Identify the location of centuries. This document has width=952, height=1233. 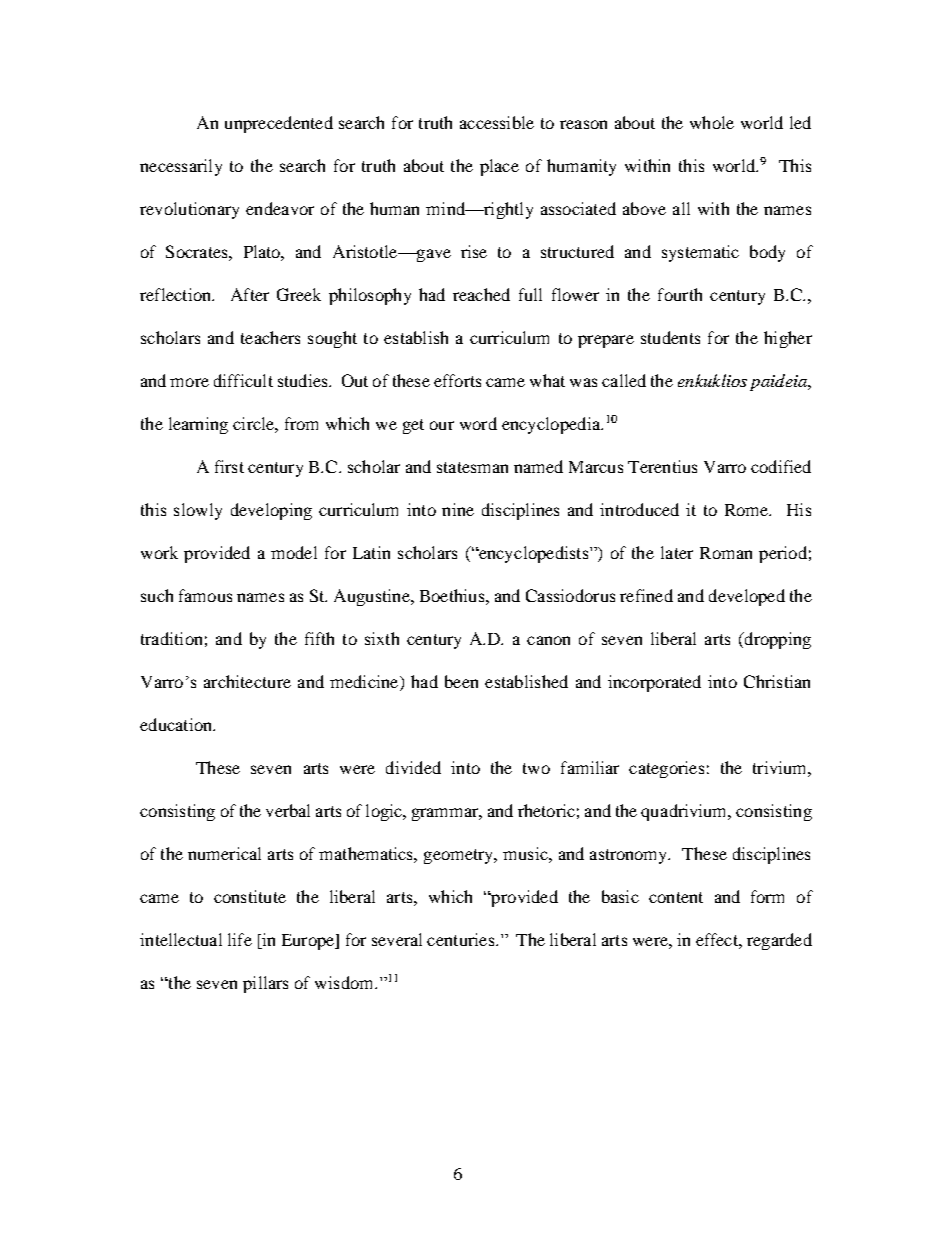
(460, 939).
